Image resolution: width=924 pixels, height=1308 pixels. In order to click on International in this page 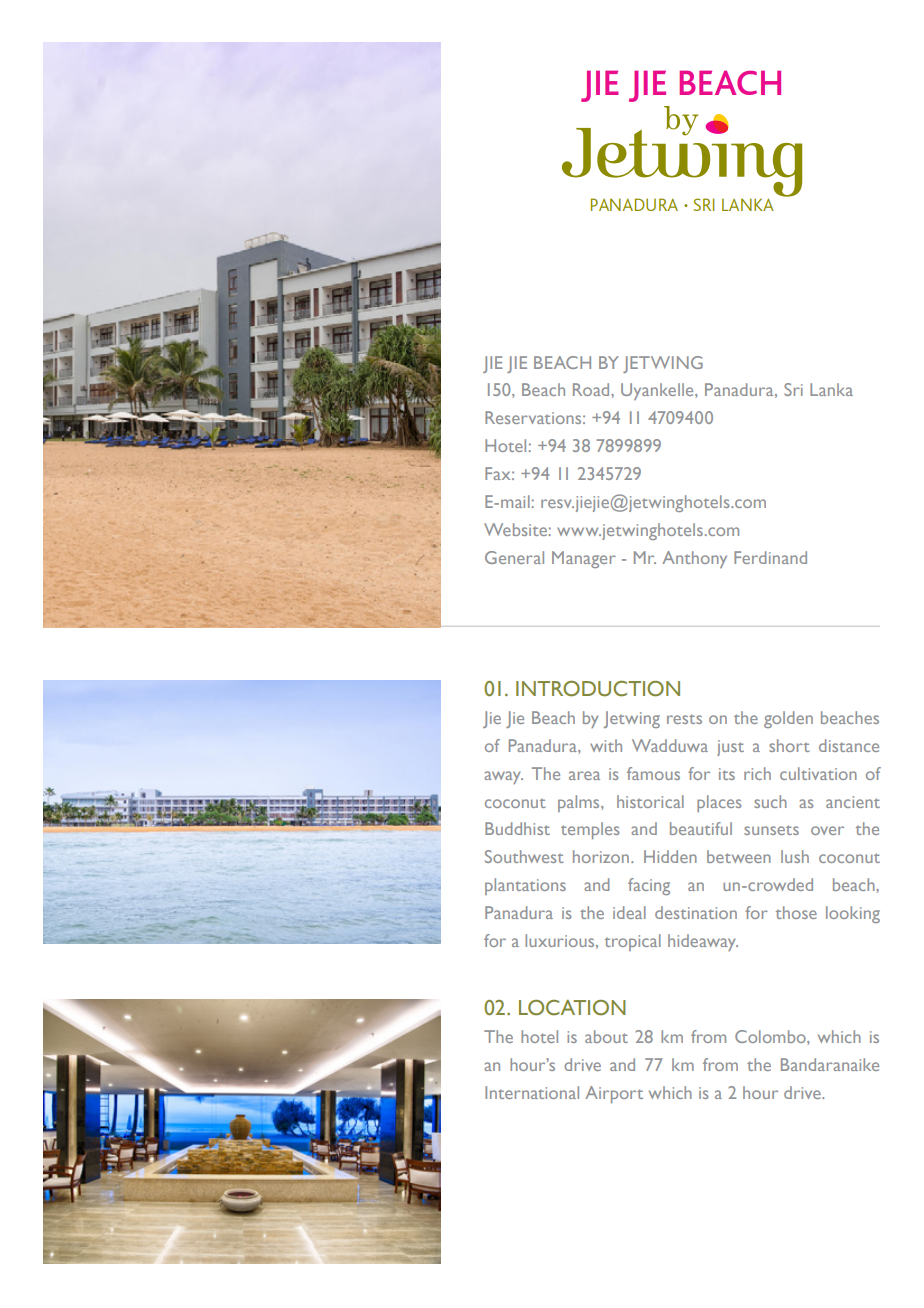, I will do `click(532, 1092)`.
